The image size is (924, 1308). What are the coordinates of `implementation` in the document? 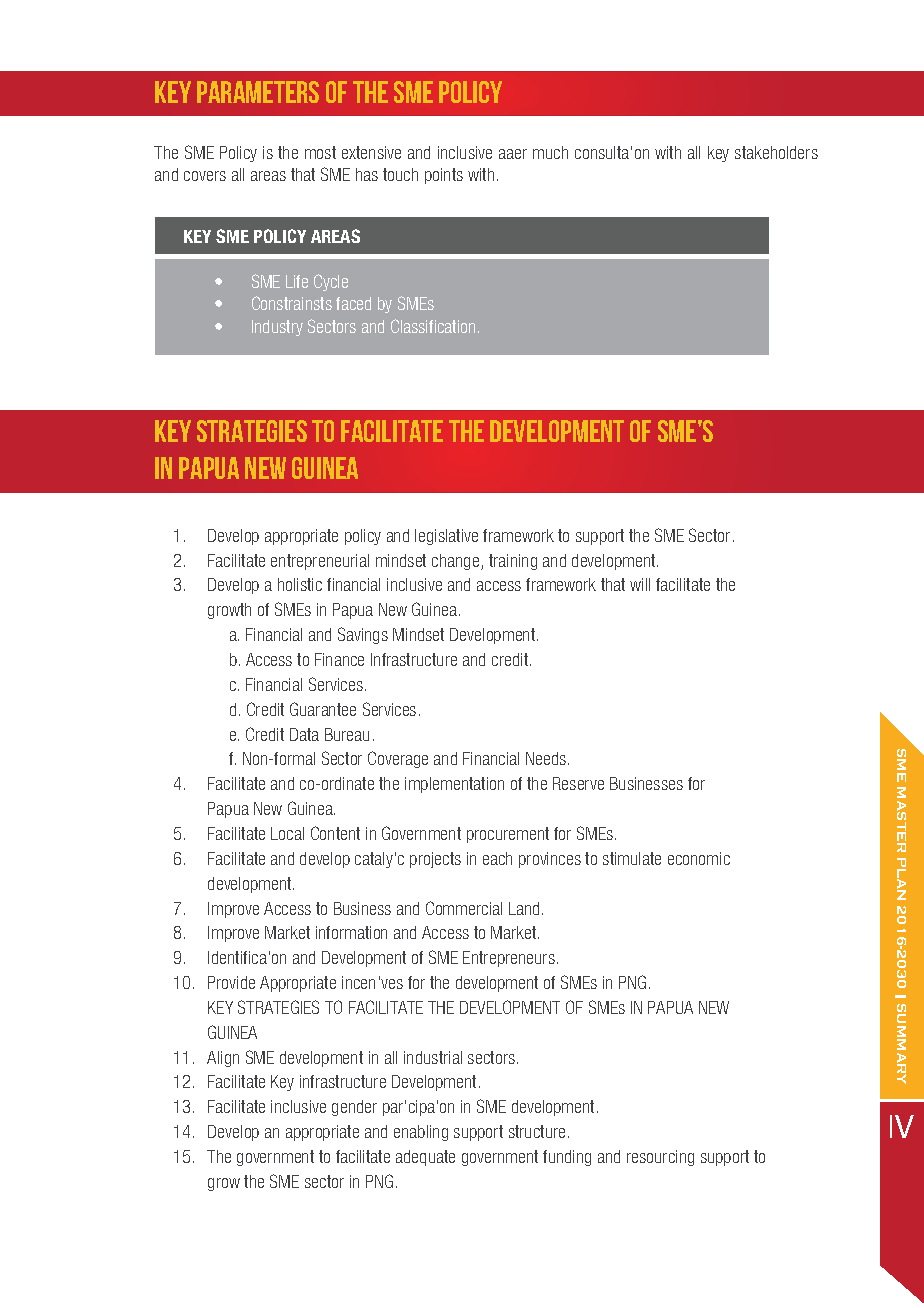 It's located at (454, 785).
